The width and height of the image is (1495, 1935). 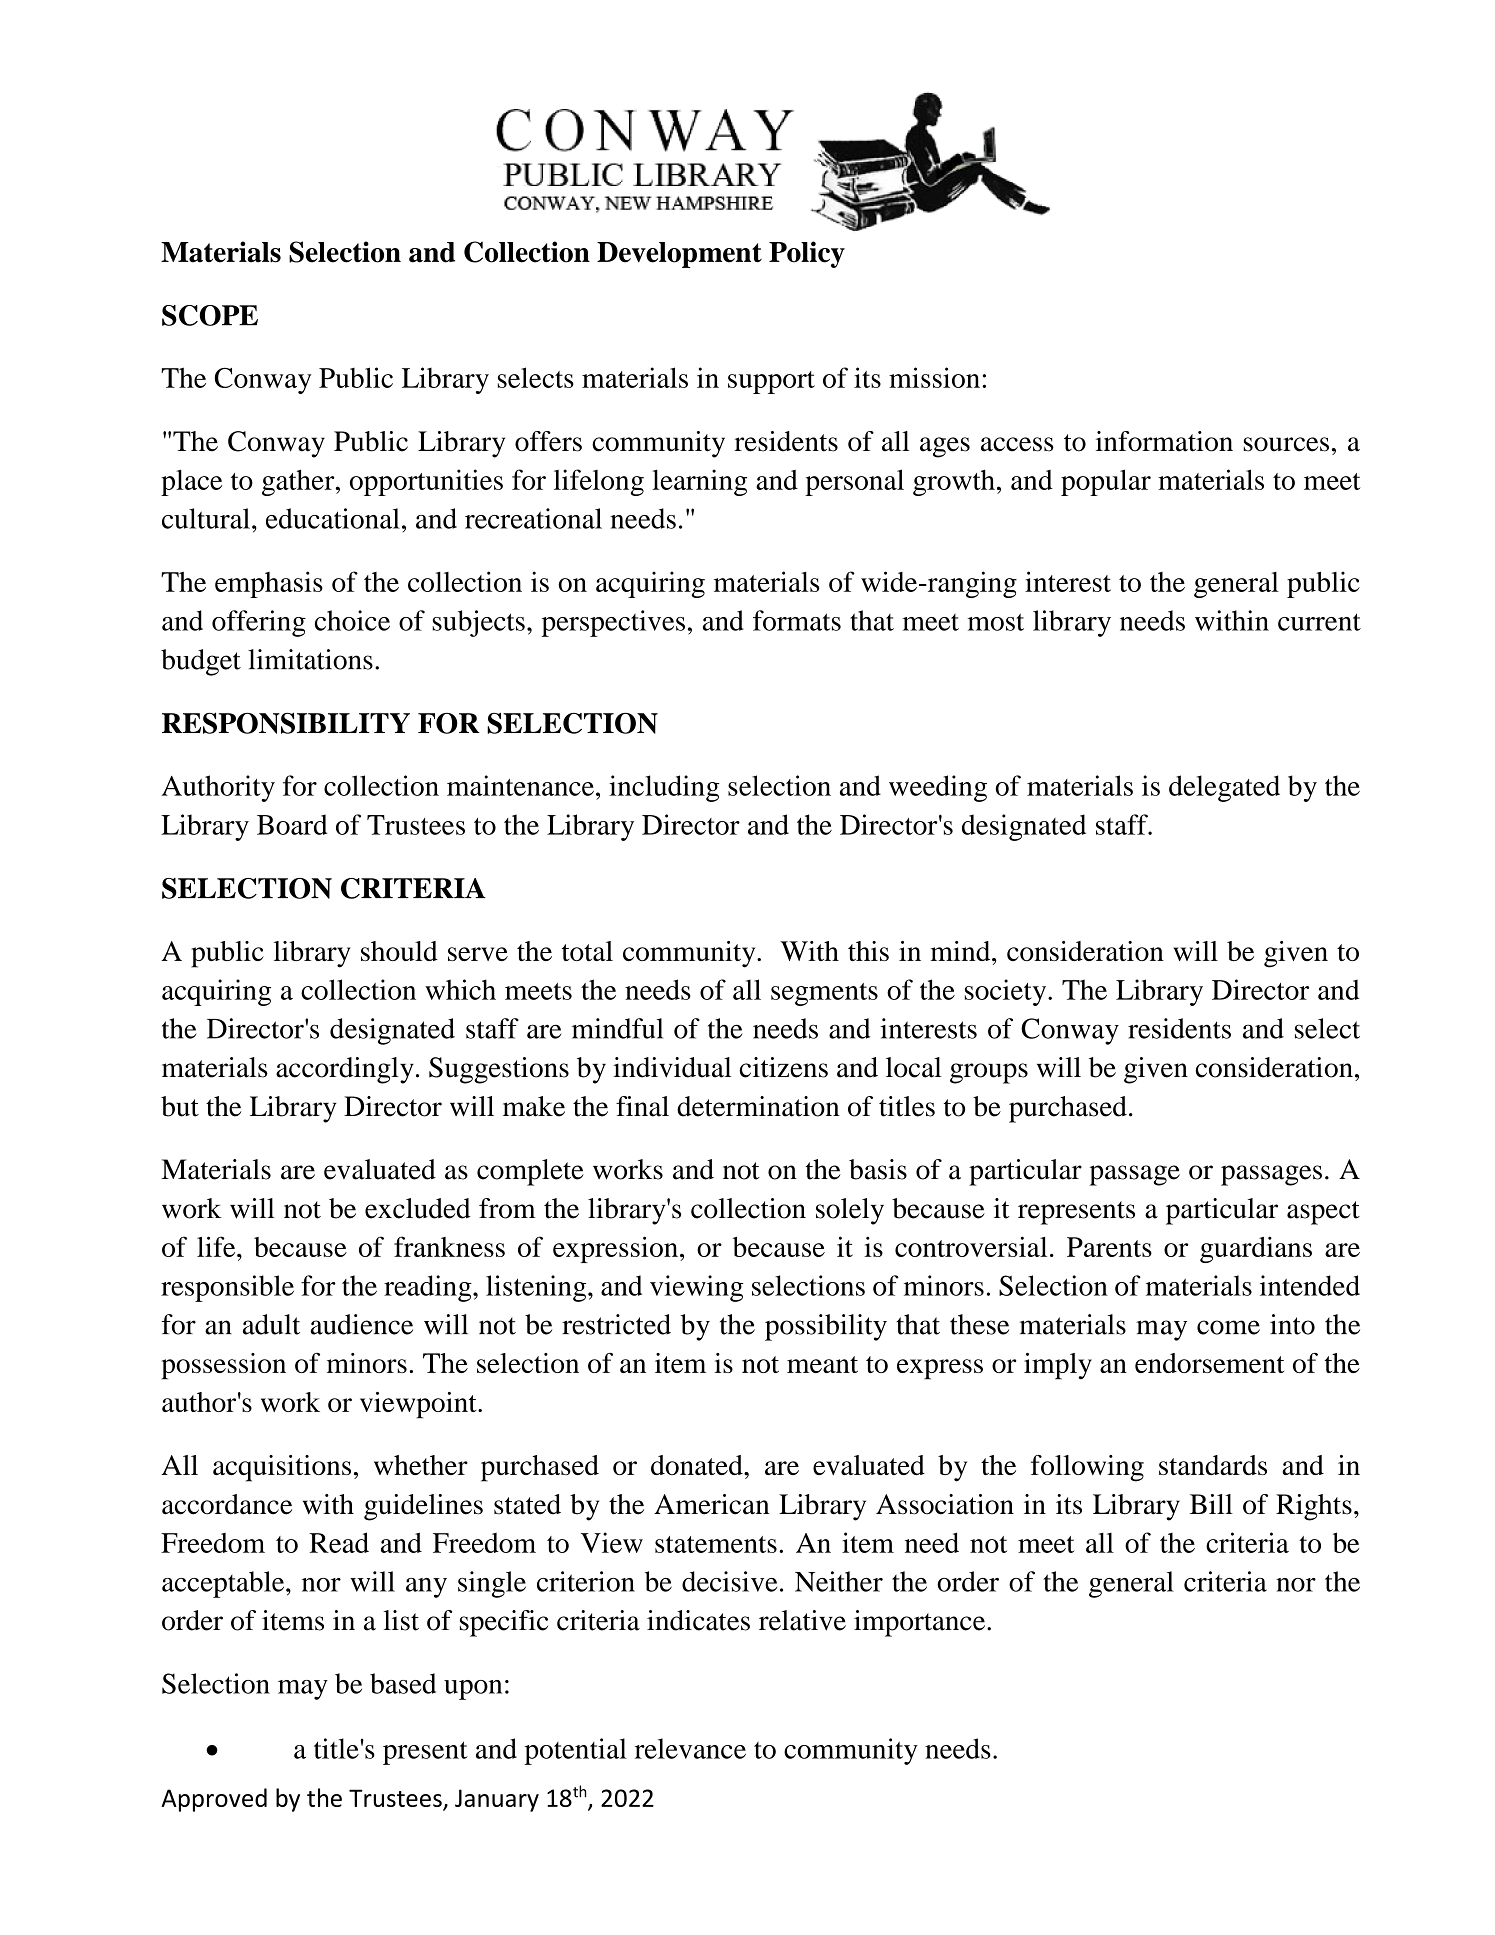 I want to click on information, so click(x=1164, y=441).
